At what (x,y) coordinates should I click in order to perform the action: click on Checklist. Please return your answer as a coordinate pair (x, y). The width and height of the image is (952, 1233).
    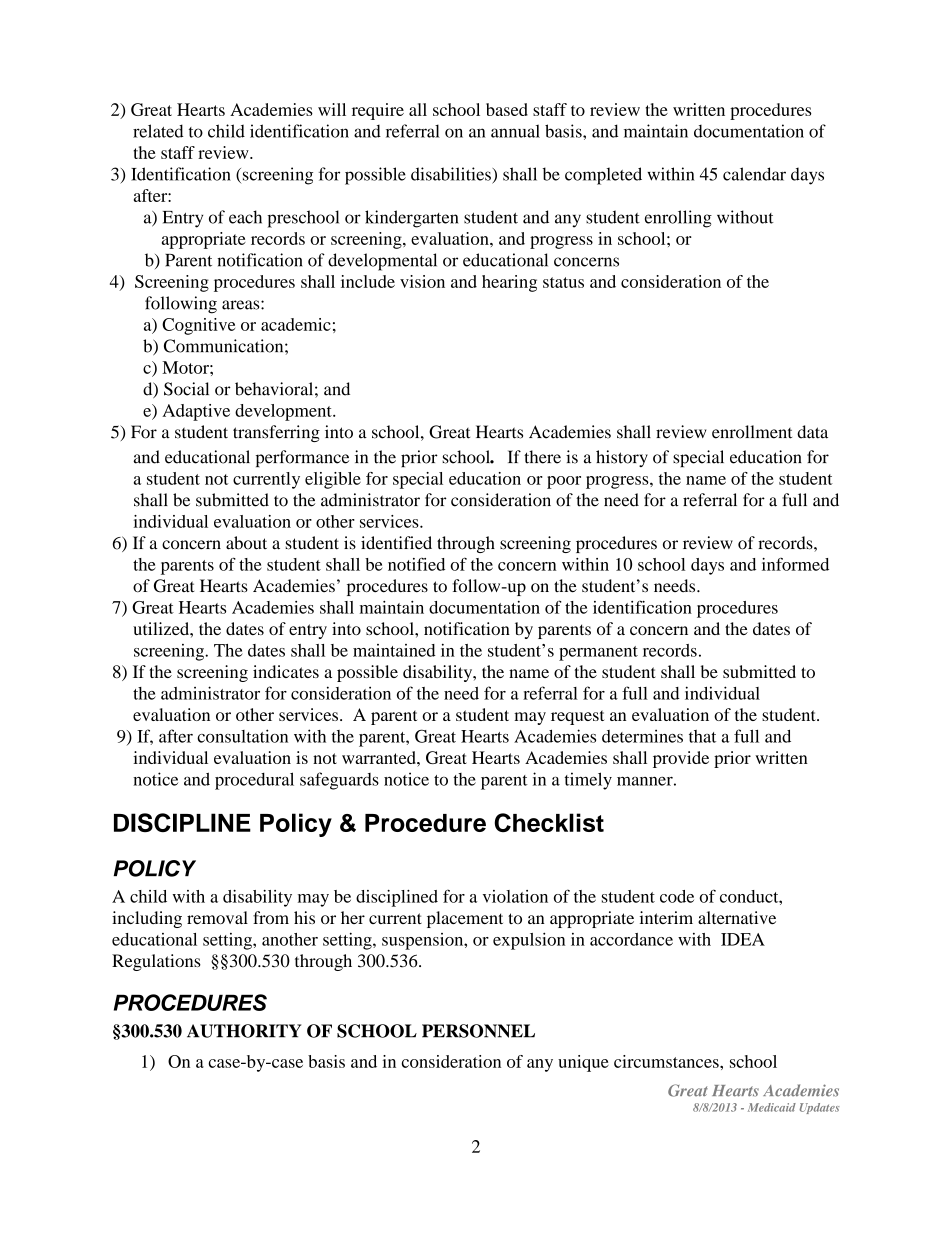
    Looking at the image, I should click on (549, 822).
